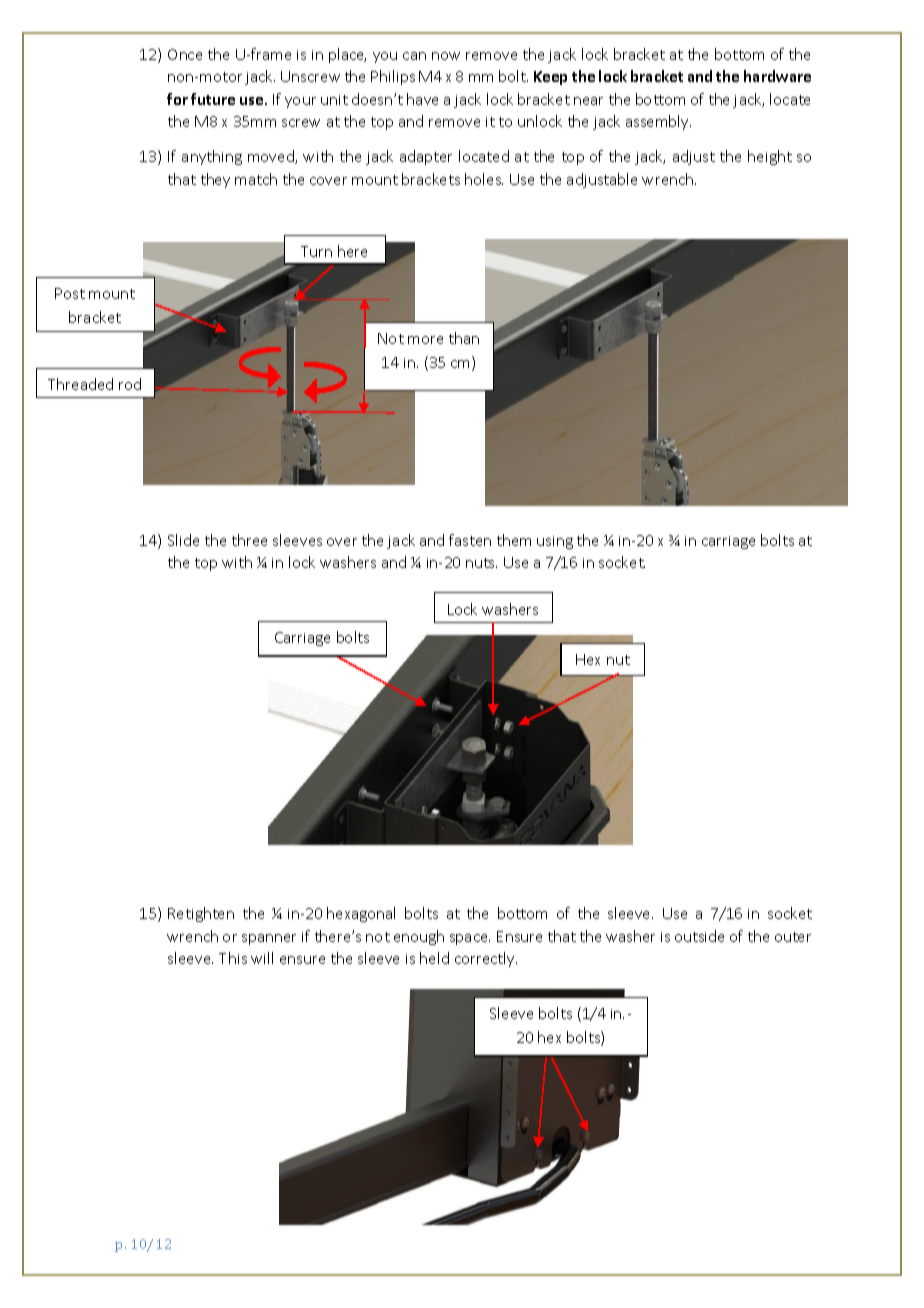  I want to click on Post, so click(70, 293).
